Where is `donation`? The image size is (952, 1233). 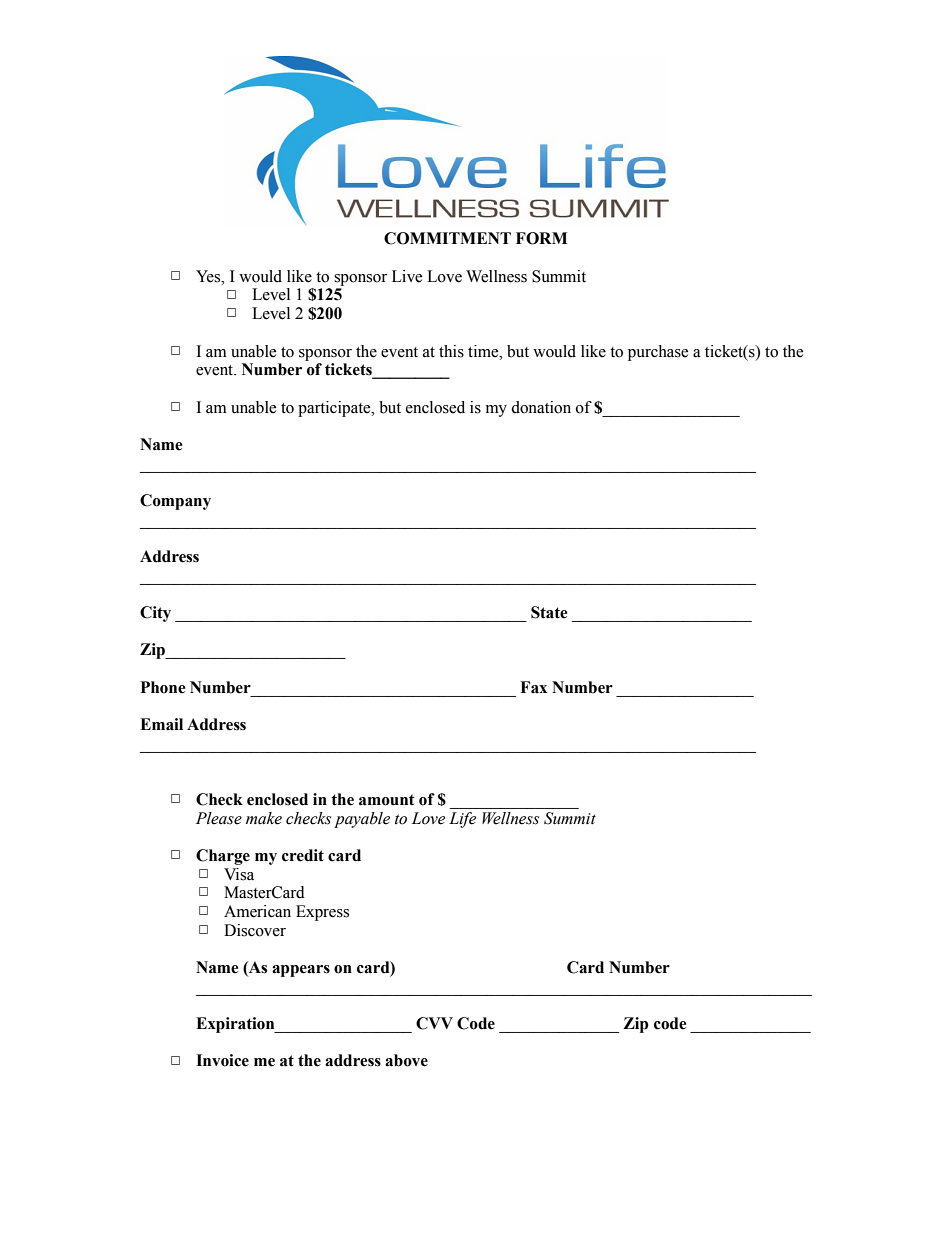
donation is located at coordinates (541, 407).
